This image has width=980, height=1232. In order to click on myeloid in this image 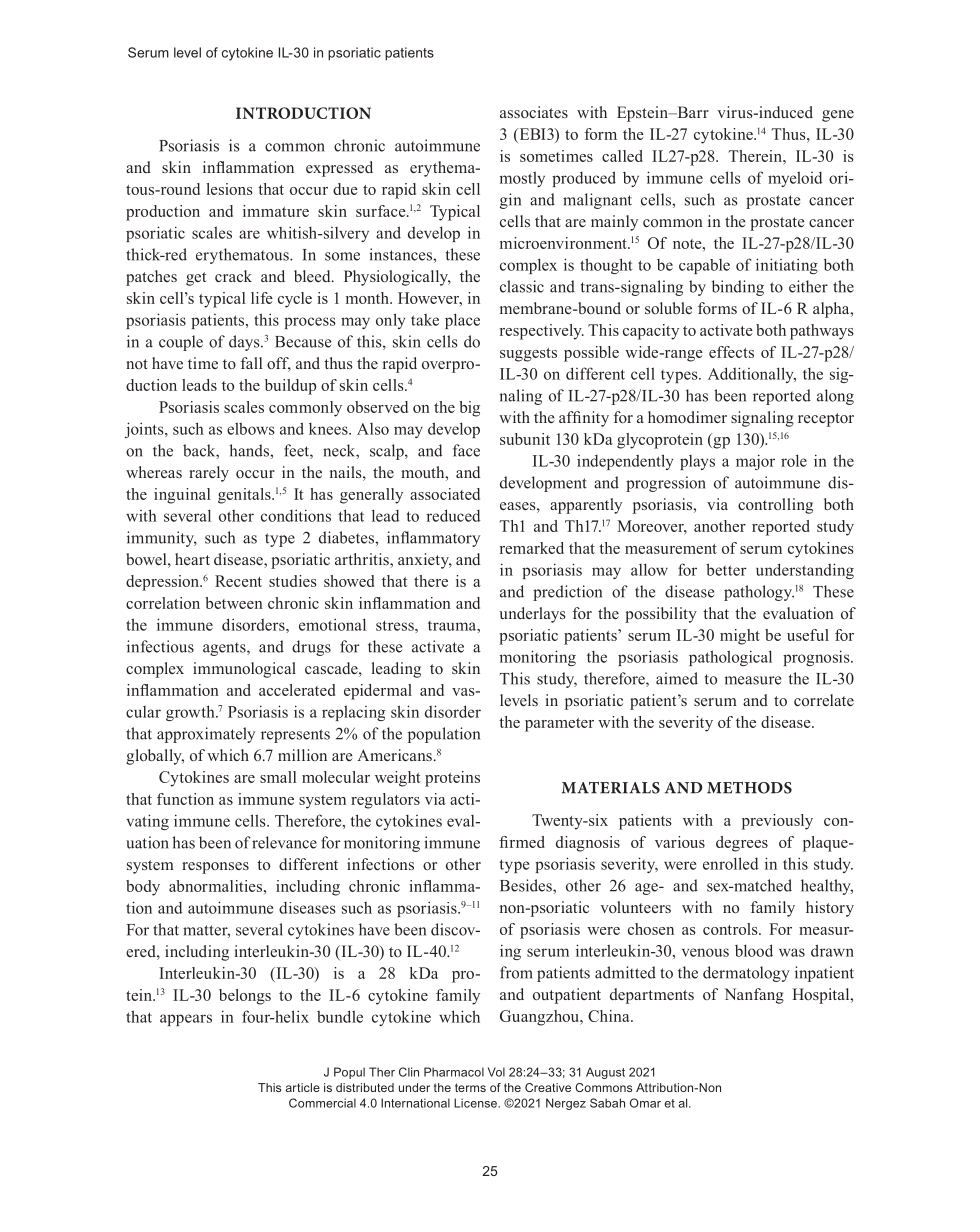, I will do `click(795, 179)`.
